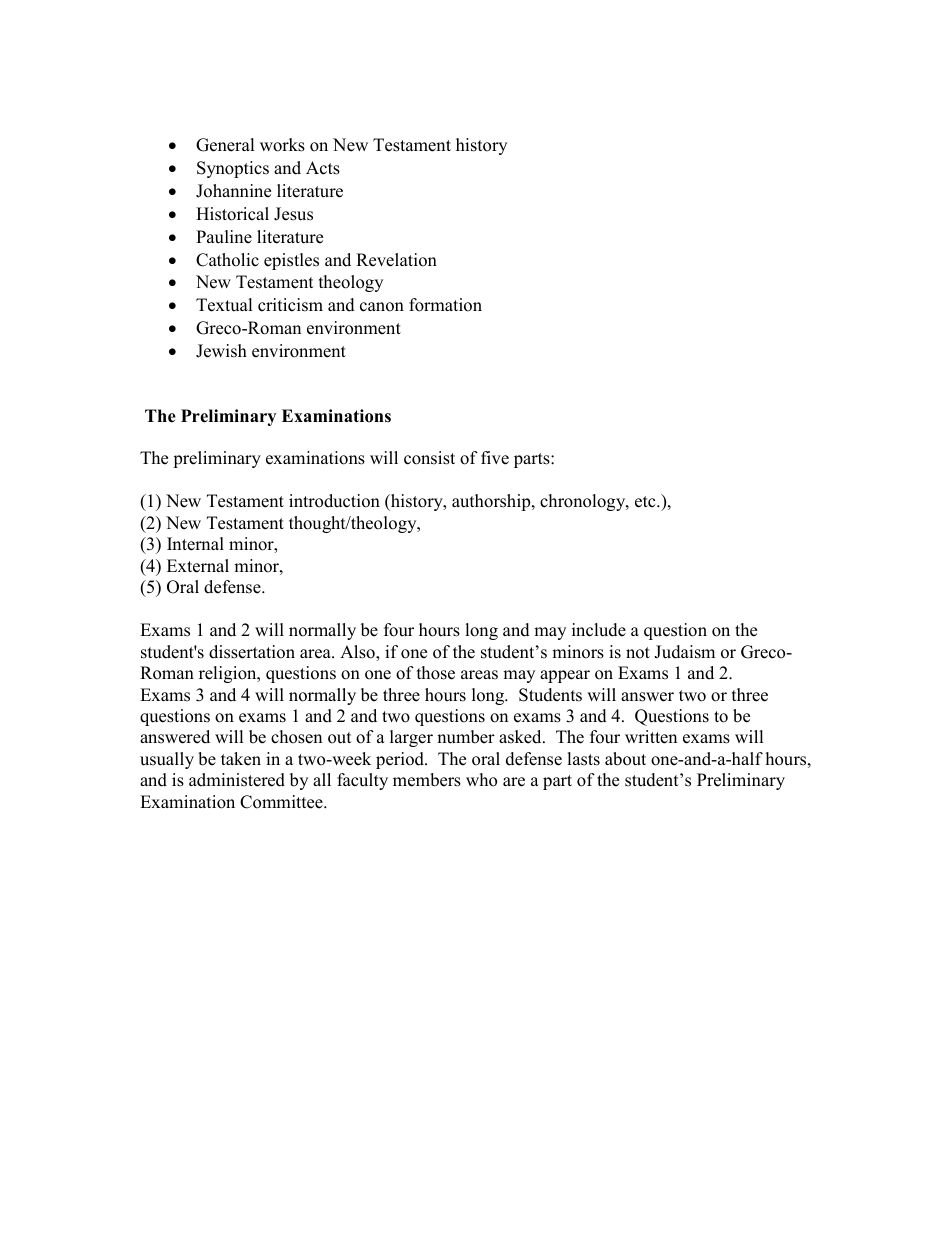 The width and height of the screenshot is (952, 1233). I want to click on Acts, so click(323, 168).
